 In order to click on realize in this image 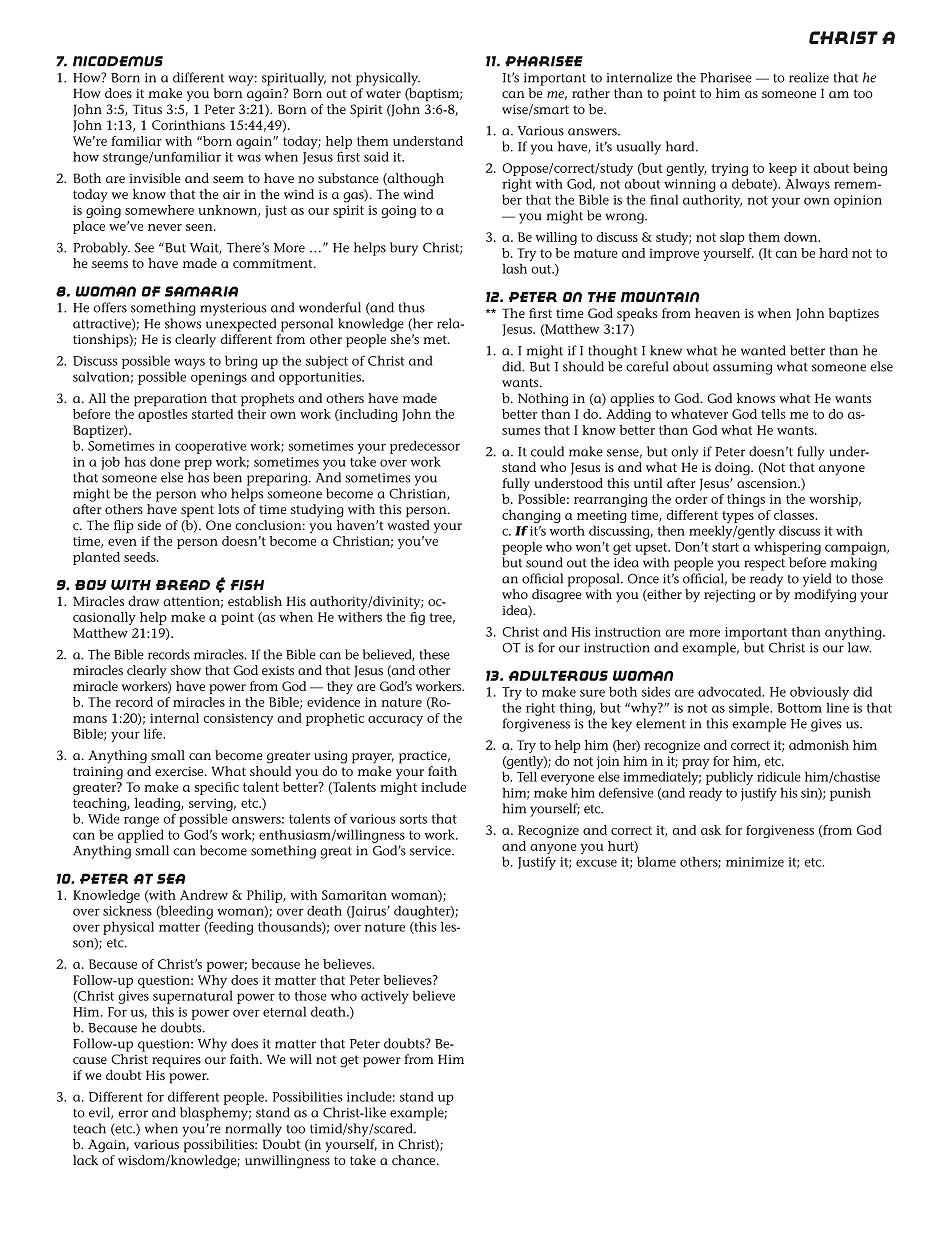, I will do `click(809, 77)`.
